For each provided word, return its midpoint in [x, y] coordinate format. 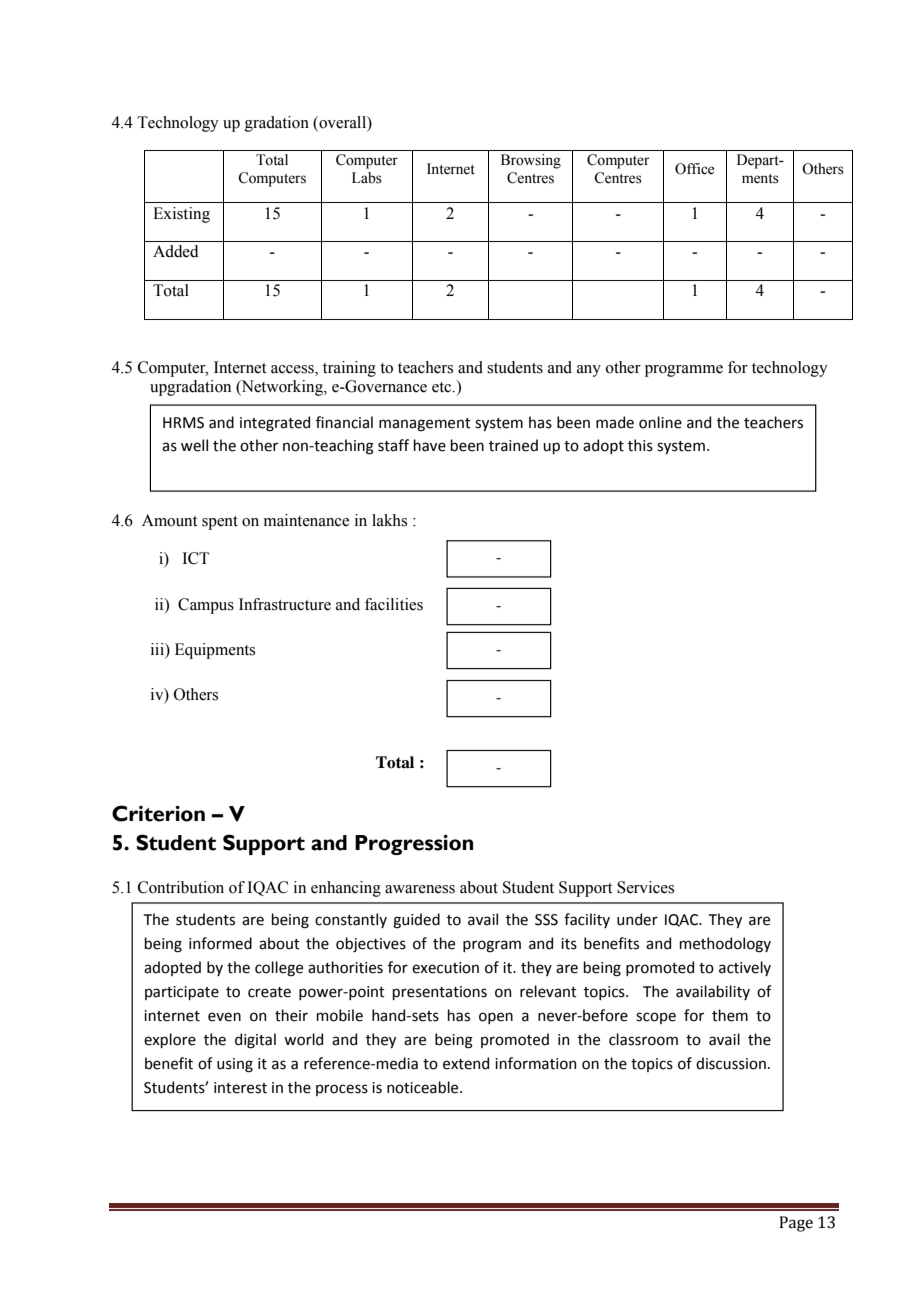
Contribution [181, 887]
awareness [420, 889]
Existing [181, 215]
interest [240, 1088]
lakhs [389, 520]
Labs [367, 178]
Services [645, 887]
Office [694, 169]
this [640, 445]
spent [220, 523]
